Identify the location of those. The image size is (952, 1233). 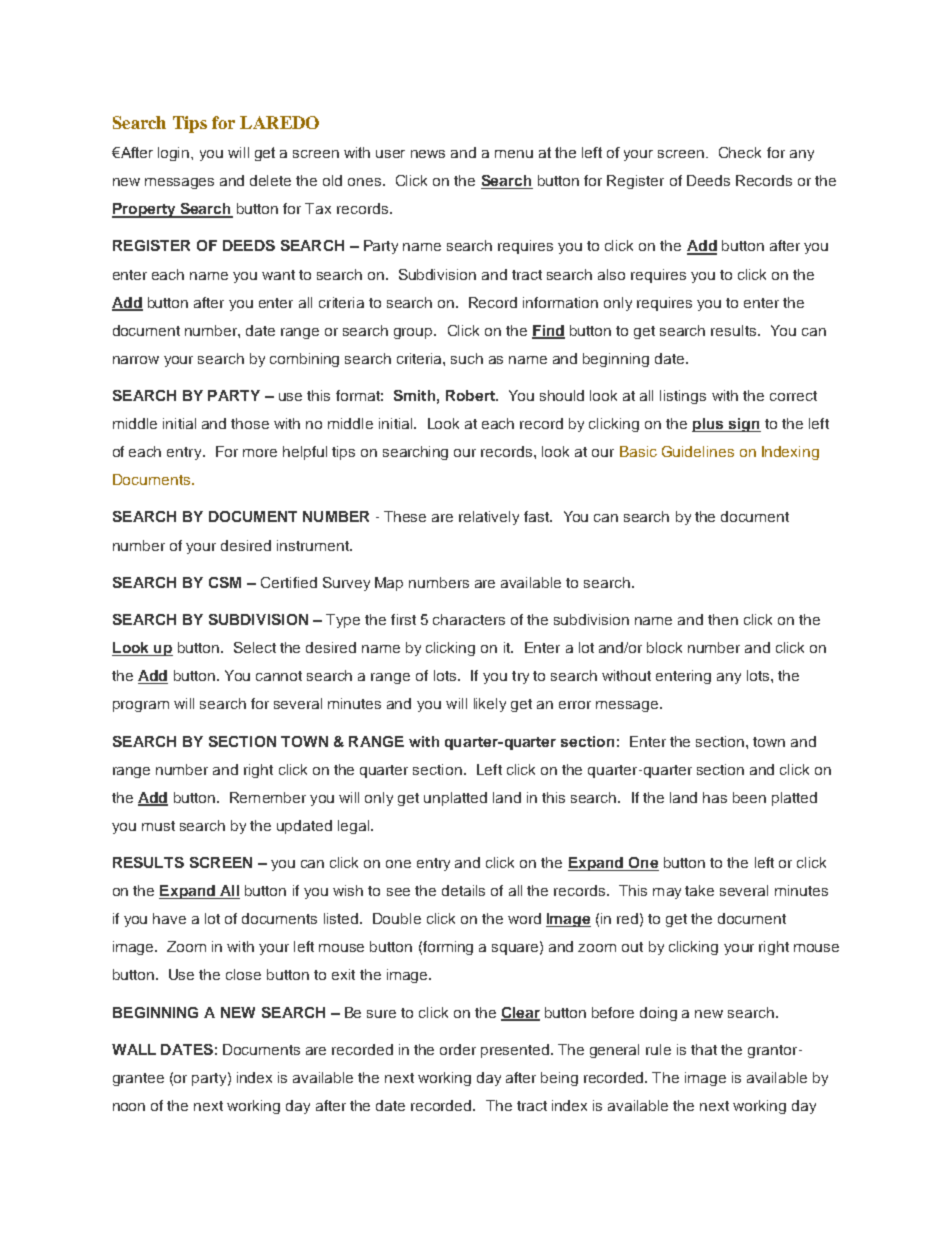
(250, 423).
